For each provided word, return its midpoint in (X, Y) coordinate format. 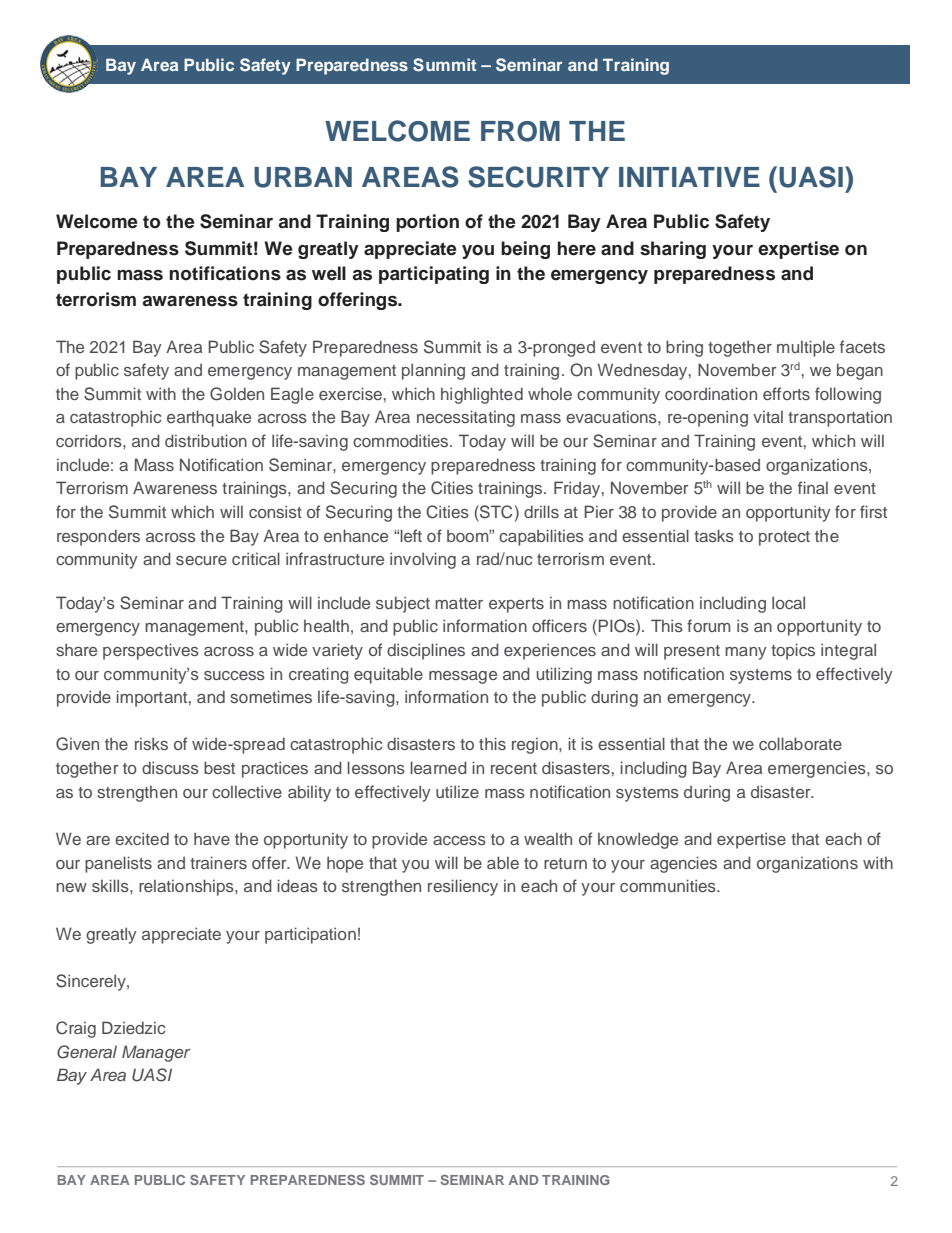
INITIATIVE (689, 177)
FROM (520, 131)
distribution (206, 440)
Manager (156, 1053)
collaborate (800, 743)
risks (151, 743)
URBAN (303, 177)
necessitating (466, 418)
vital (768, 417)
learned (438, 767)
